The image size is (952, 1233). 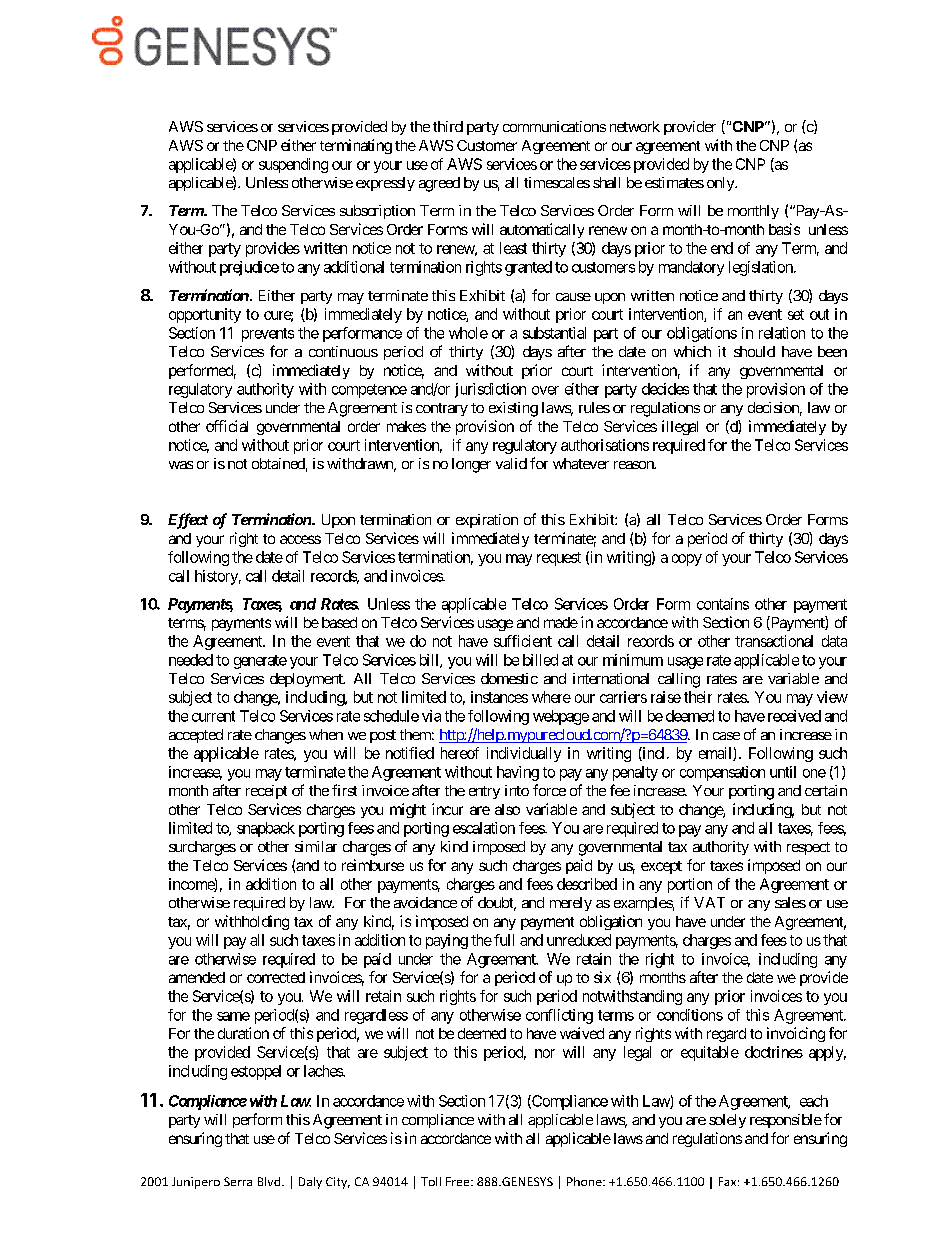 I want to click on suspending, so click(x=293, y=165).
